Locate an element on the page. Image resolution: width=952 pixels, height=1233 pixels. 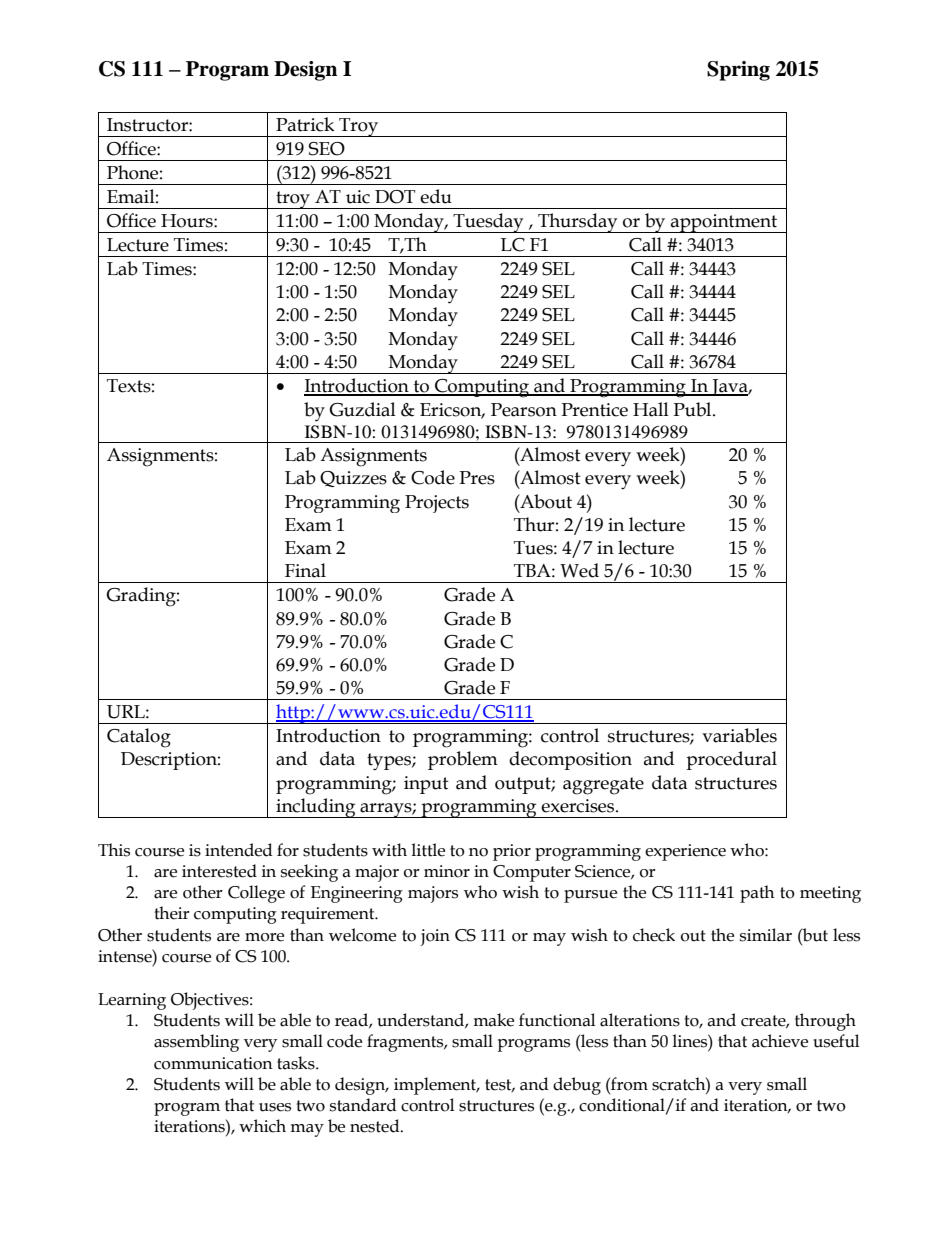
Pearson is located at coordinates (524, 410).
